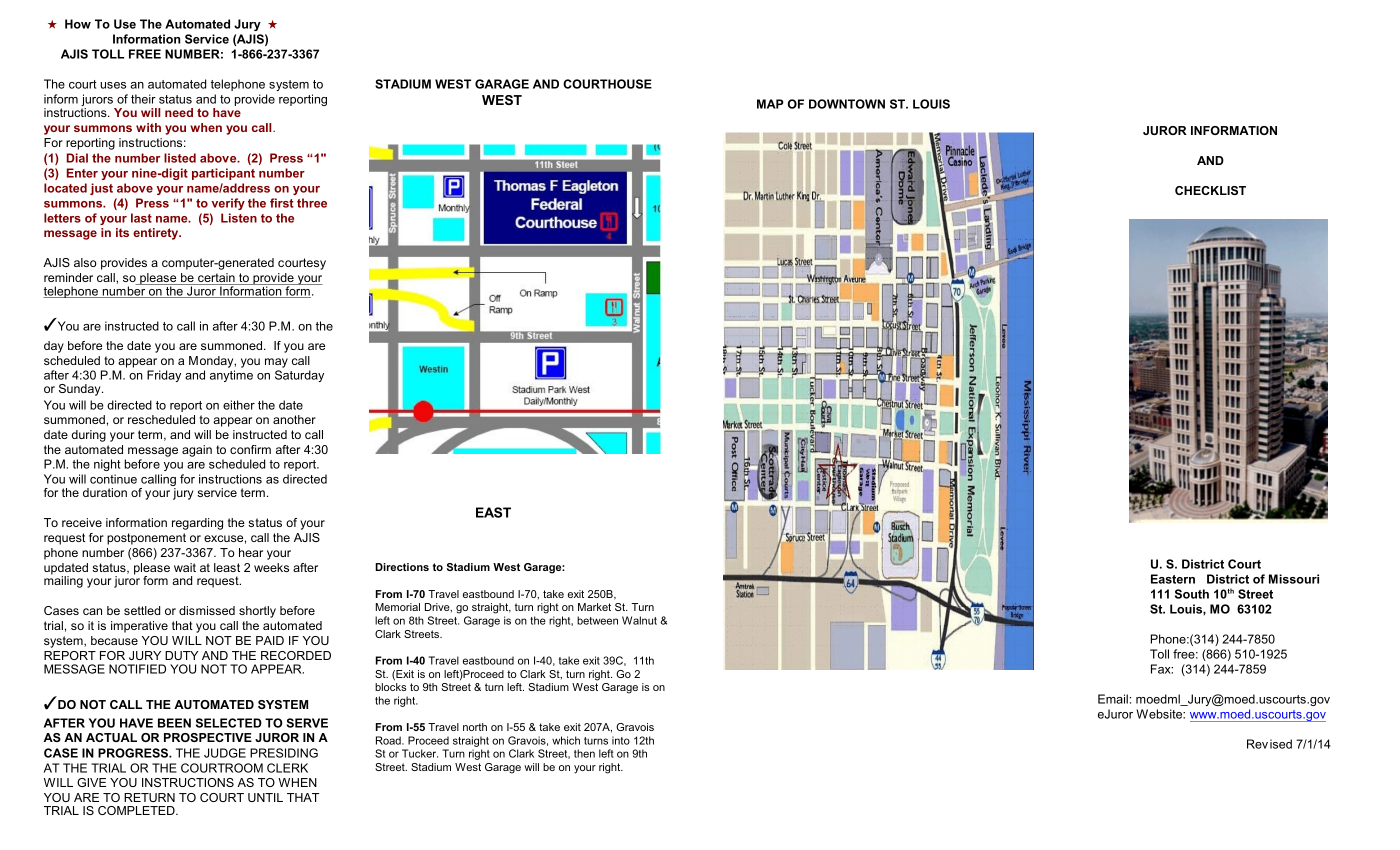  I want to click on CHECKLIST, so click(1210, 190).
